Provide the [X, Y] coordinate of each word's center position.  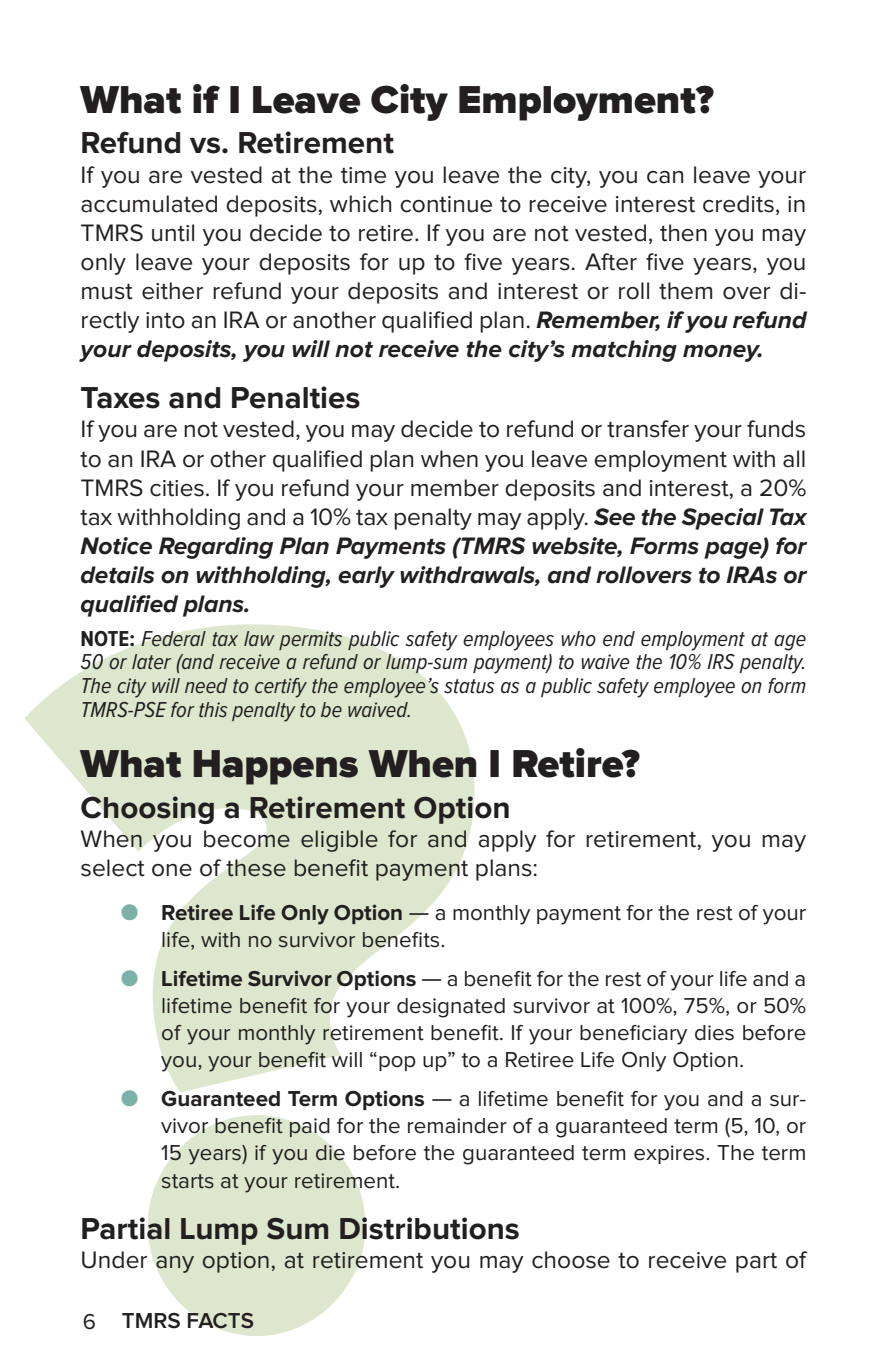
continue [446, 204]
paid [309, 1128]
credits [738, 204]
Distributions [429, 1228]
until [173, 233]
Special [722, 519]
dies [714, 1033]
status [469, 686]
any [175, 1264]
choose [571, 1260]
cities [177, 488]
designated [451, 1008]
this [213, 710]
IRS [721, 662]
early [366, 577]
